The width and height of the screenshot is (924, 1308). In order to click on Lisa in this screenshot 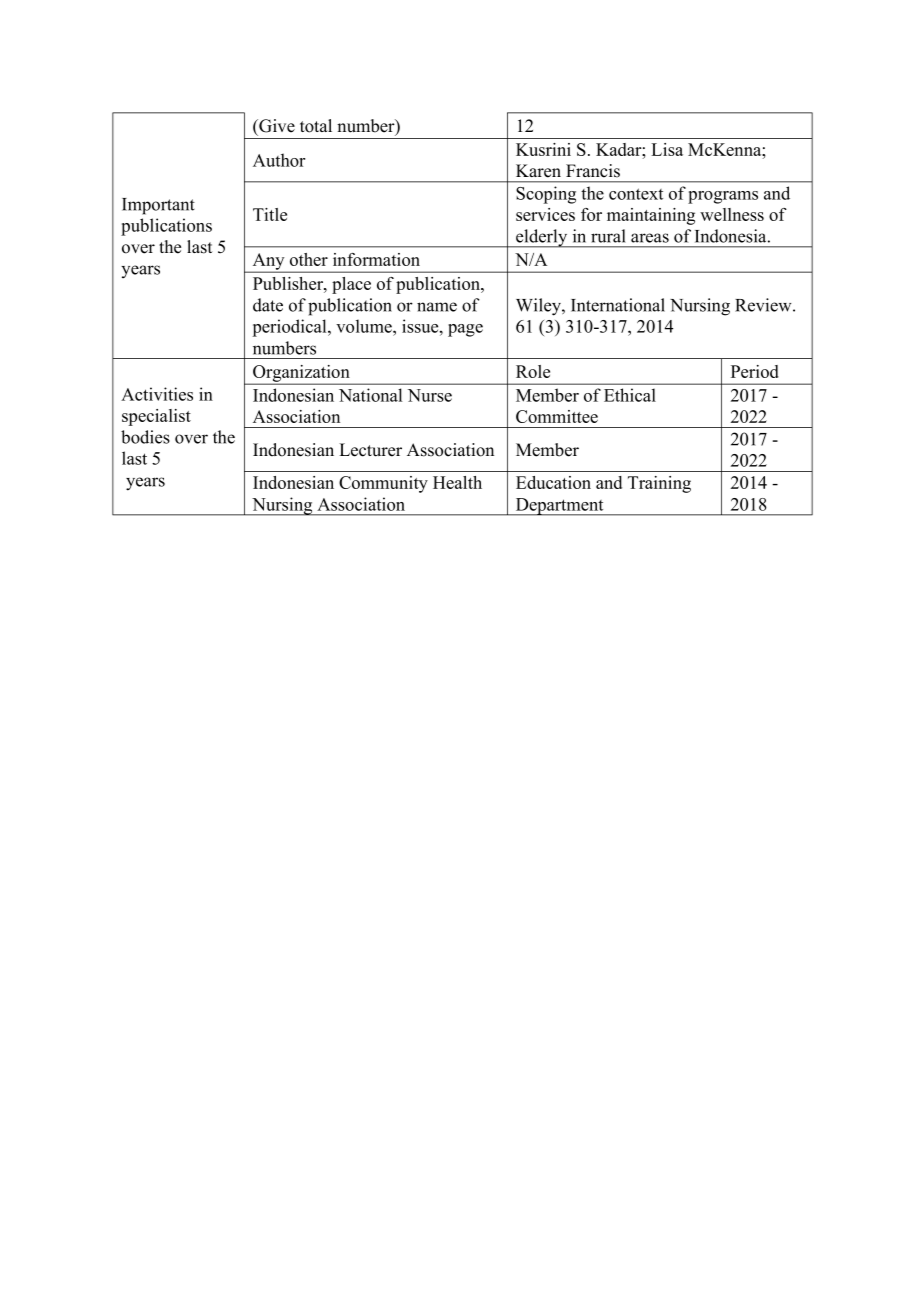, I will do `click(667, 149)`.
